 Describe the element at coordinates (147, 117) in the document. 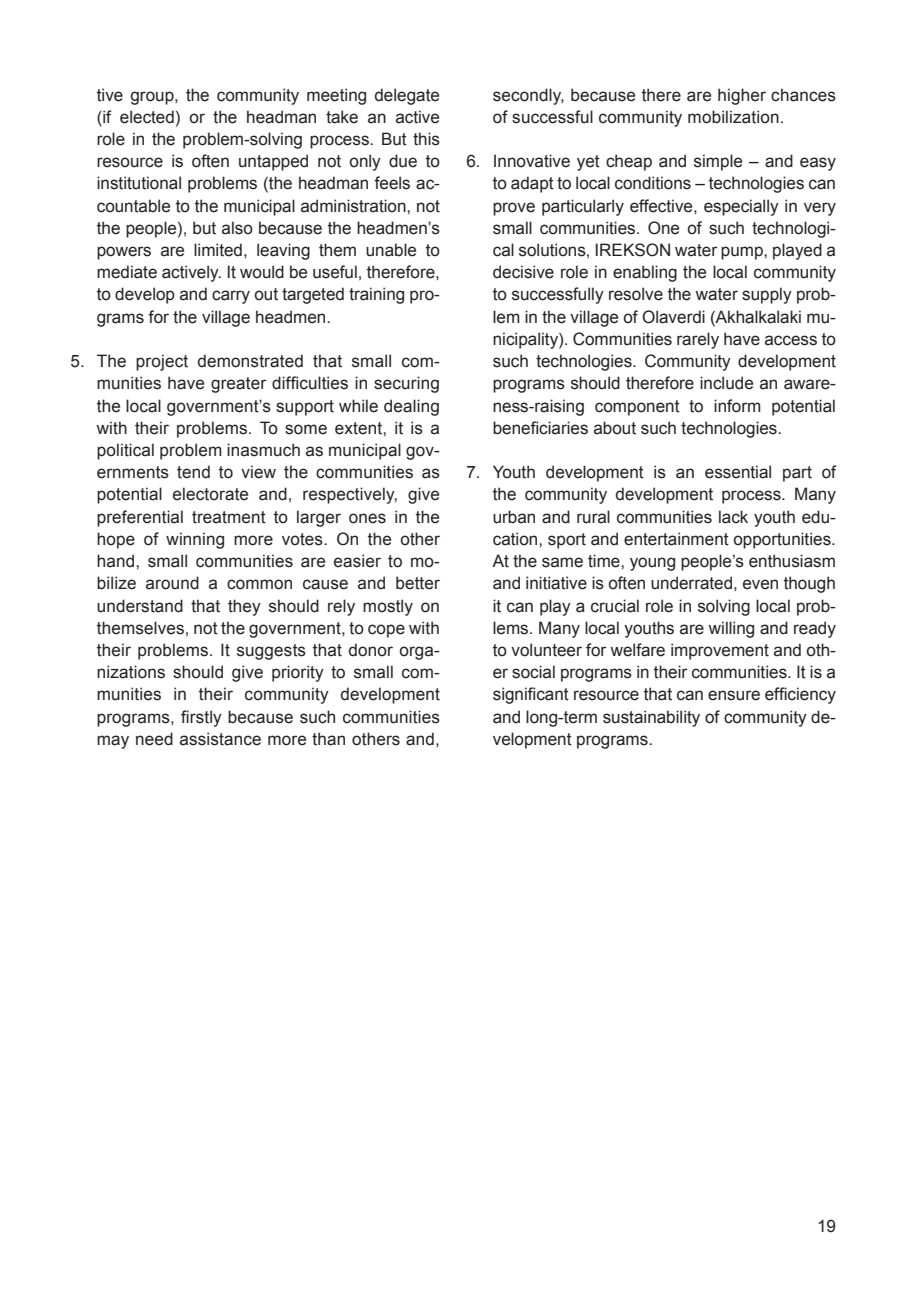

I see `elected` at that location.
